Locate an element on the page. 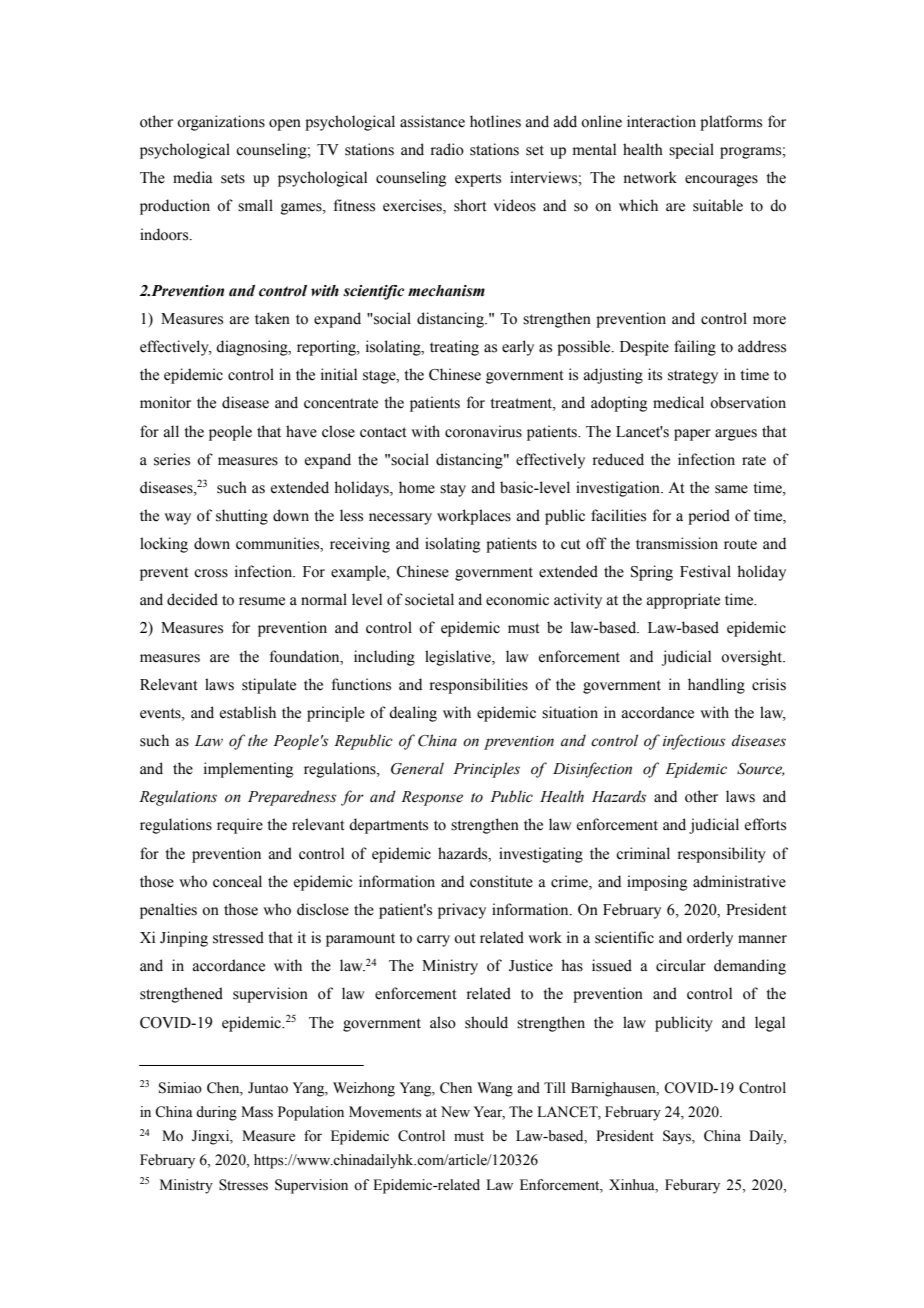  legislative is located at coordinates (459, 658).
